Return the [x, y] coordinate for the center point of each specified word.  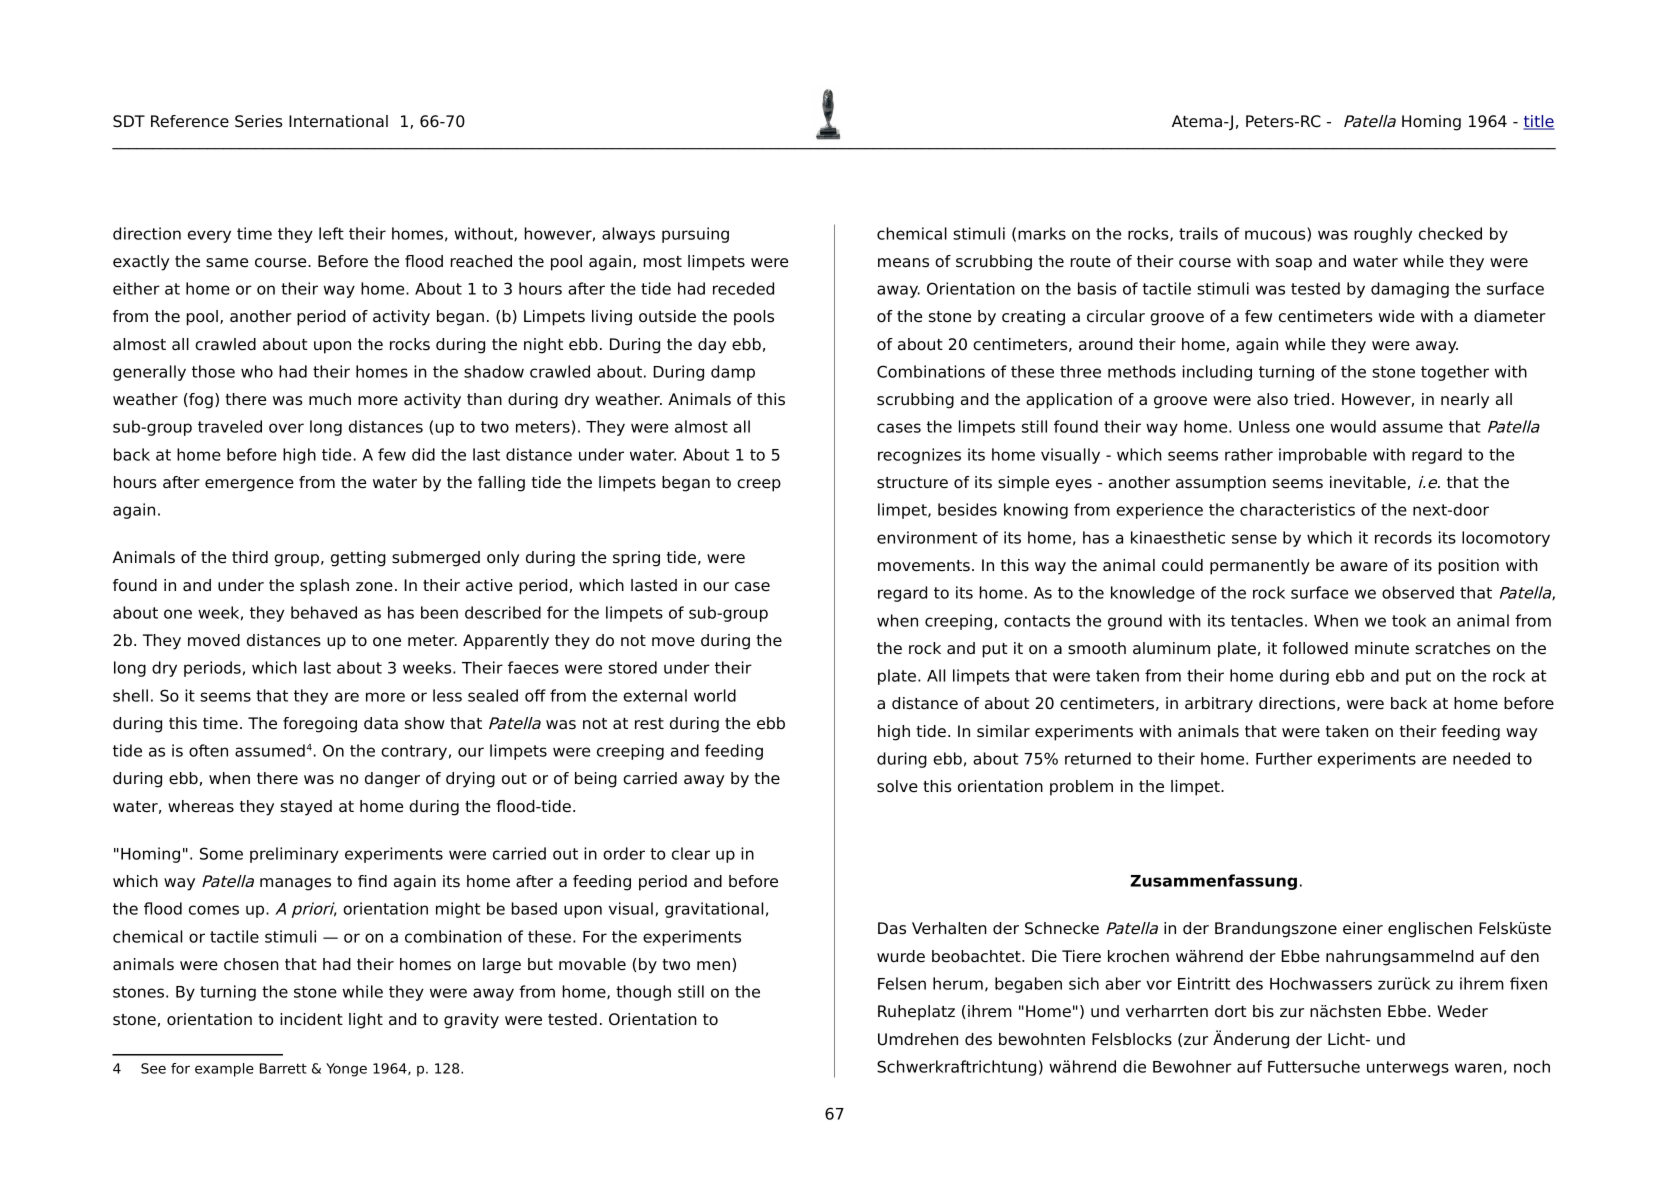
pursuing [695, 235]
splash [324, 587]
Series [259, 121]
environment [927, 537]
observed [1418, 592]
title [1539, 122]
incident [311, 1019]
